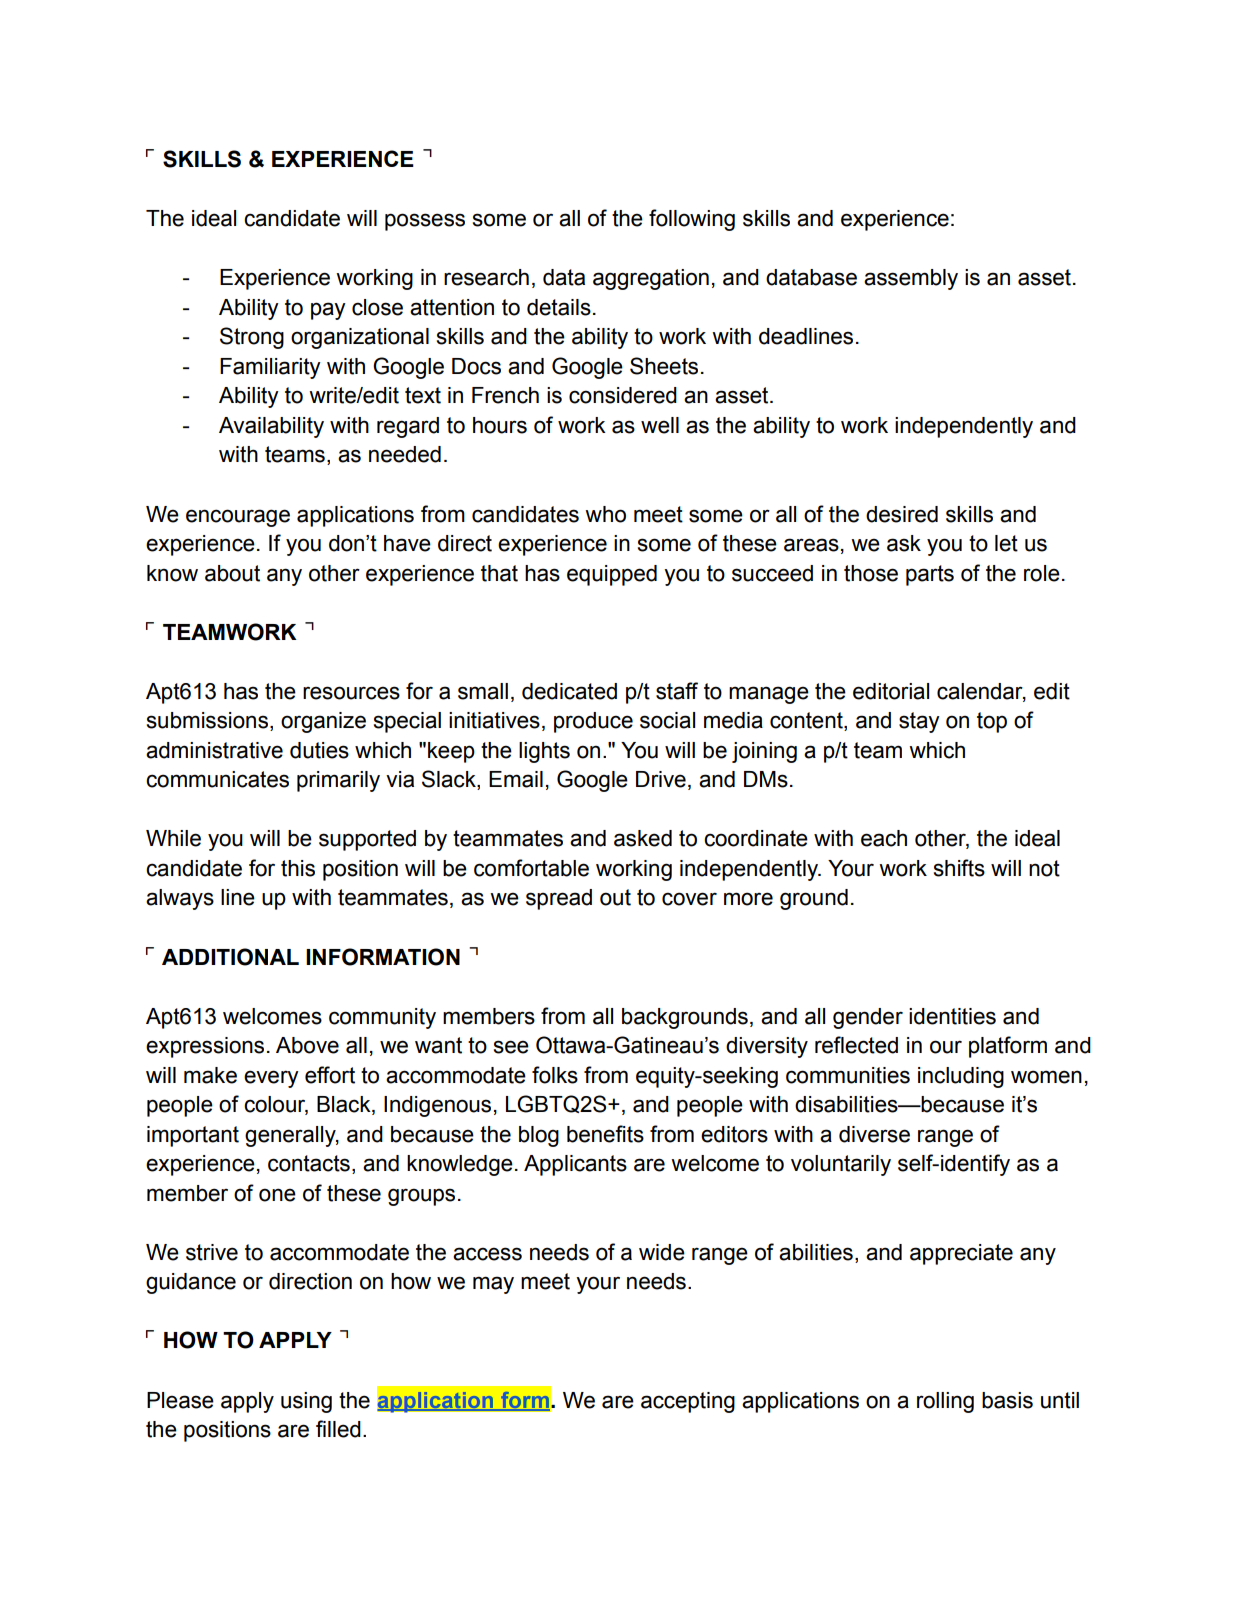  I want to click on rolling, so click(945, 1402).
